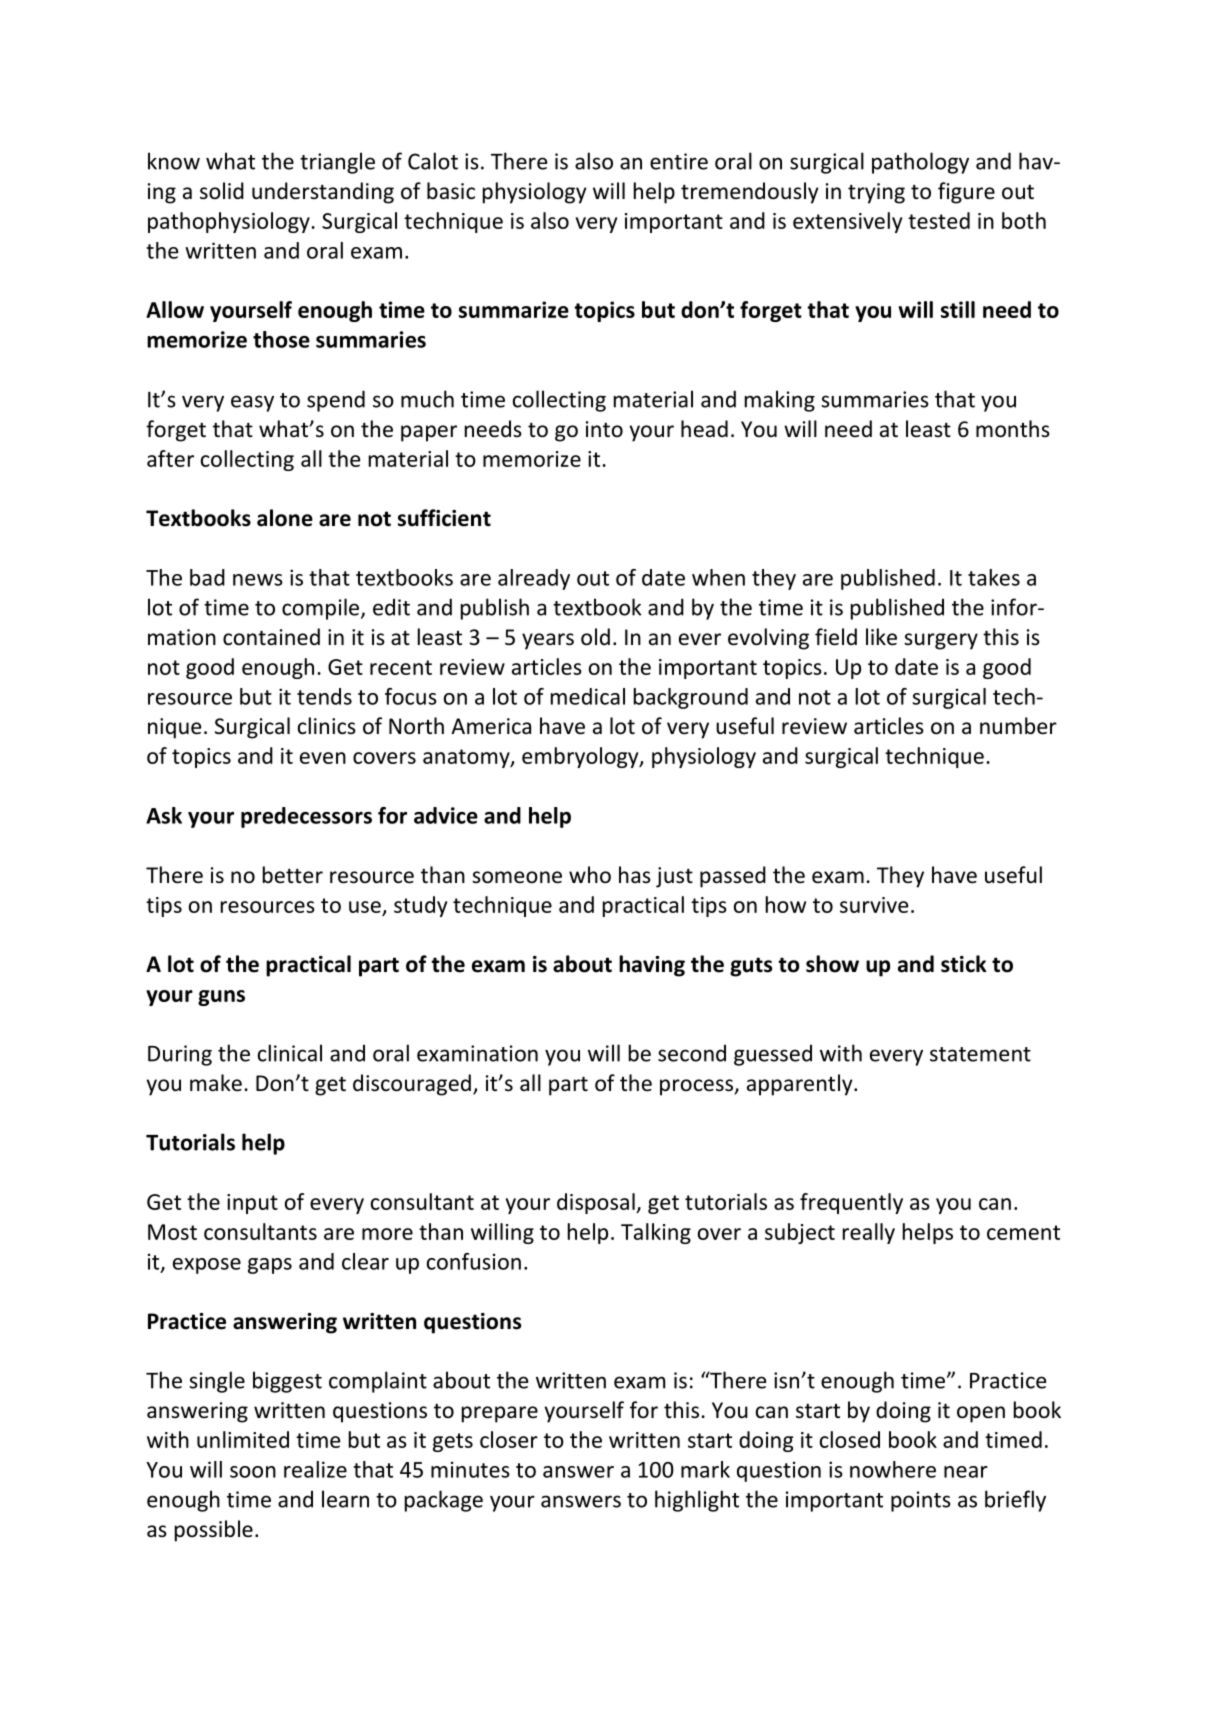 The width and height of the screenshot is (1208, 1709). I want to click on soon, so click(253, 1472).
